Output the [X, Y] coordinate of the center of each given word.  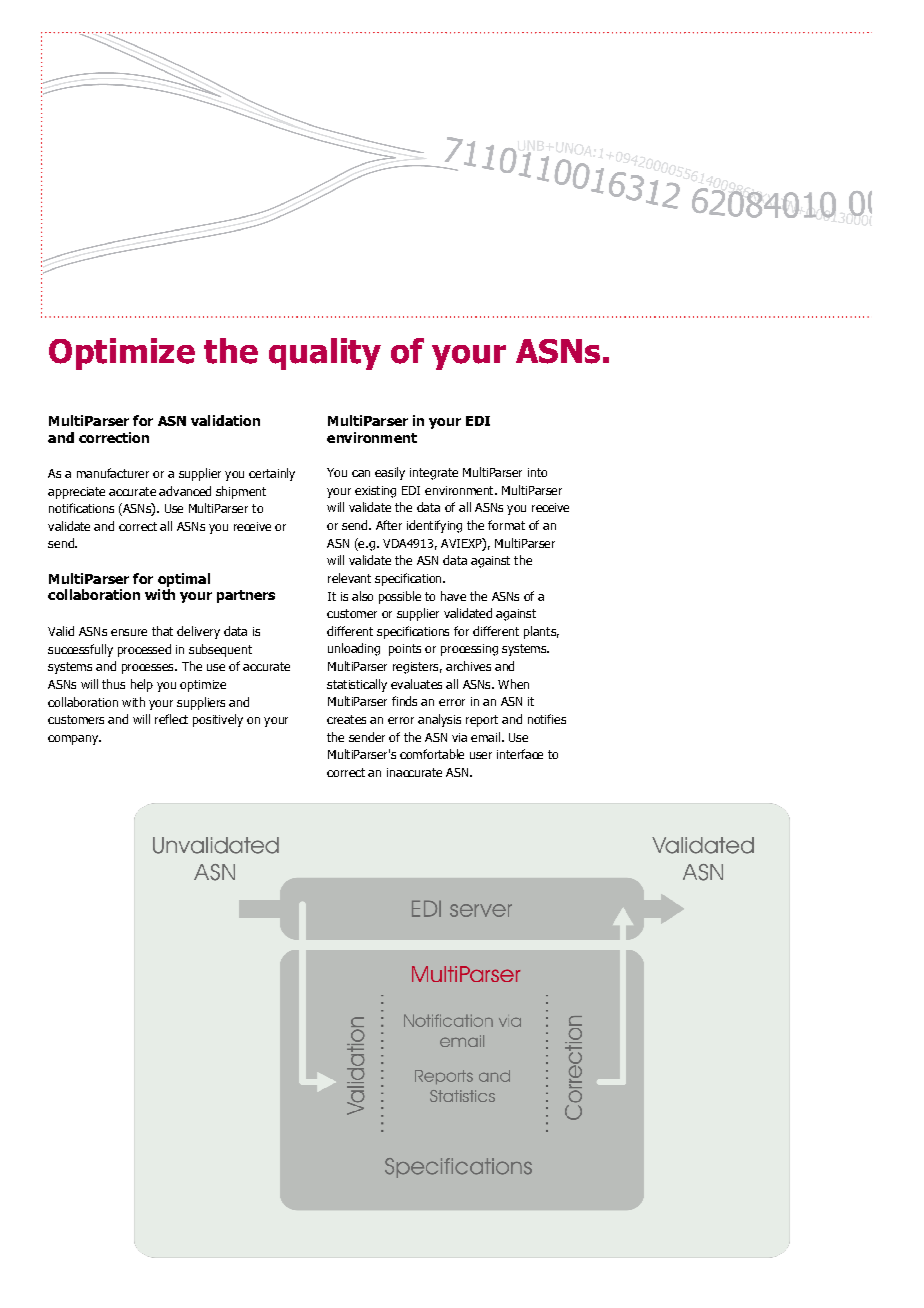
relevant [349, 578]
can [361, 473]
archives [468, 666]
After [389, 525]
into [537, 472]
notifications [81, 508]
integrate [434, 474]
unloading [354, 649]
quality [325, 354]
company [74, 740]
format [506, 525]
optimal [184, 580]
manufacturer [113, 473]
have [453, 596]
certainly [272, 474]
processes [149, 669]
